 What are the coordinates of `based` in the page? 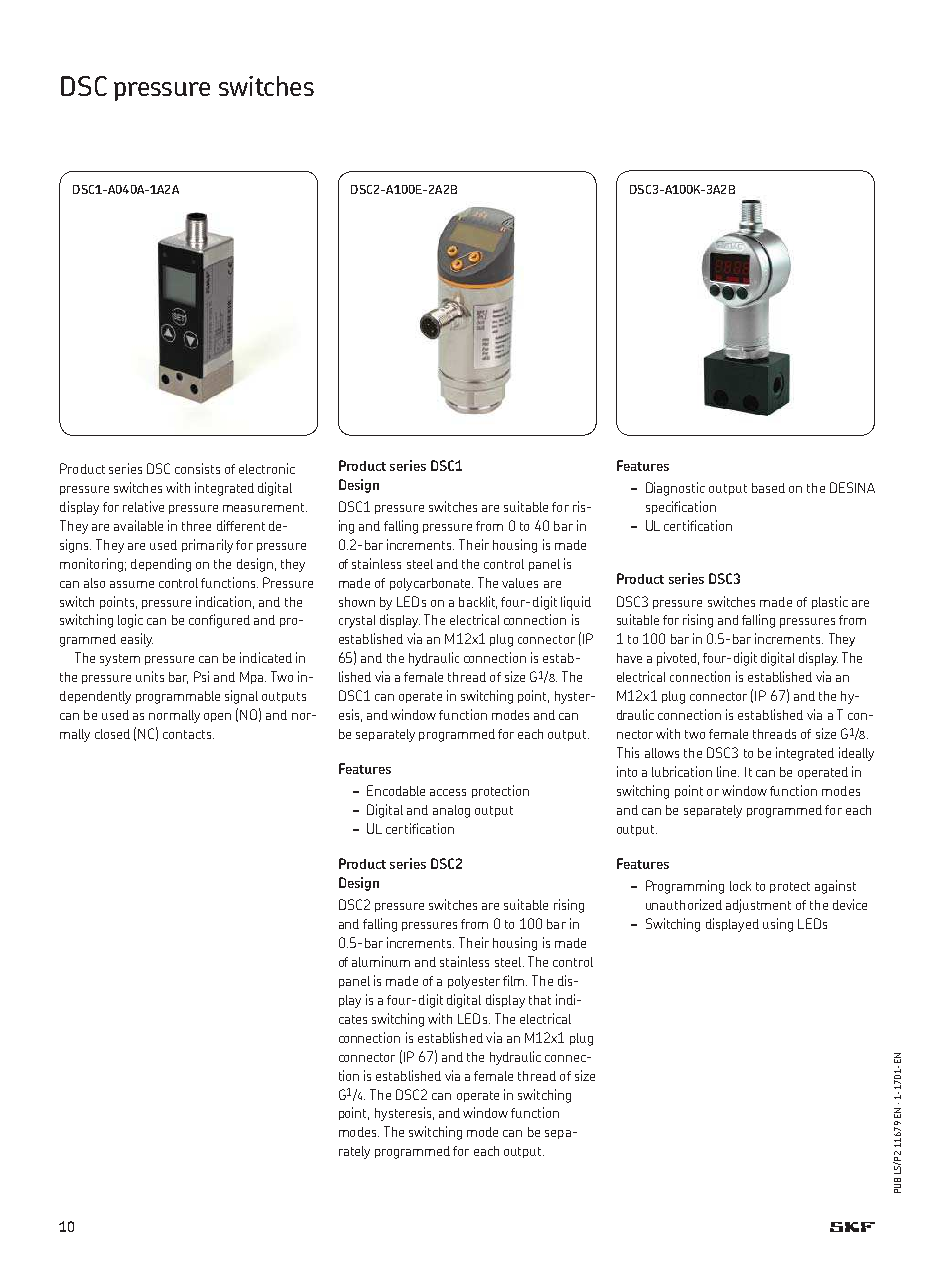 It's located at (768, 488).
